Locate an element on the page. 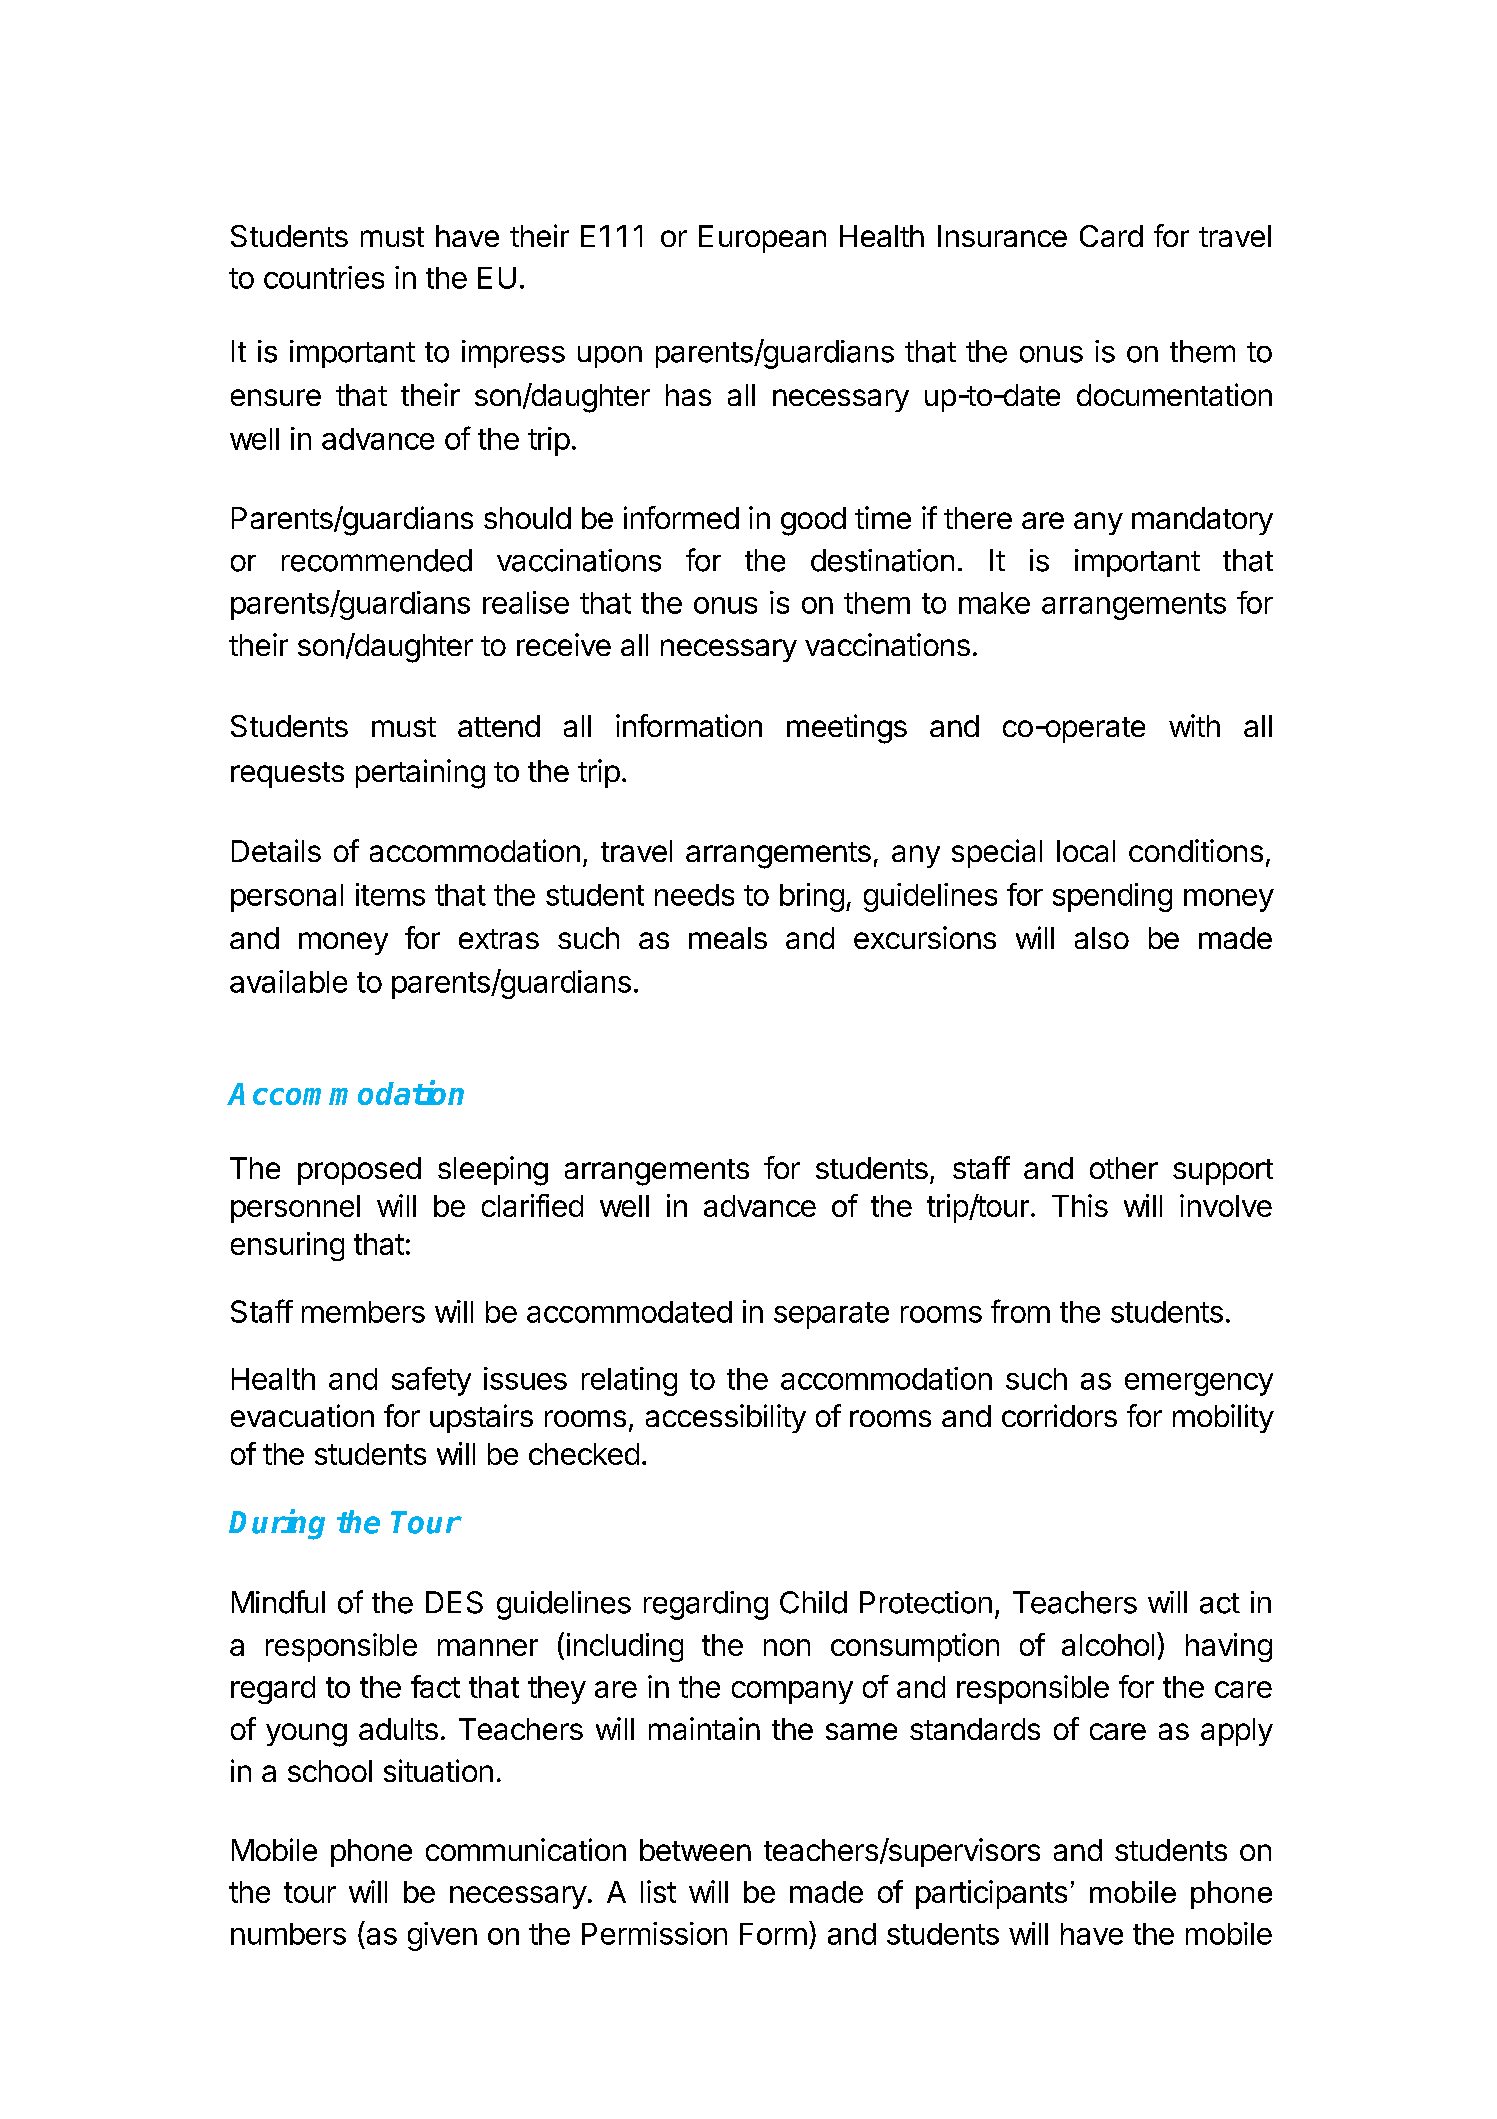 The image size is (1497, 2119). Card is located at coordinates (1111, 236).
